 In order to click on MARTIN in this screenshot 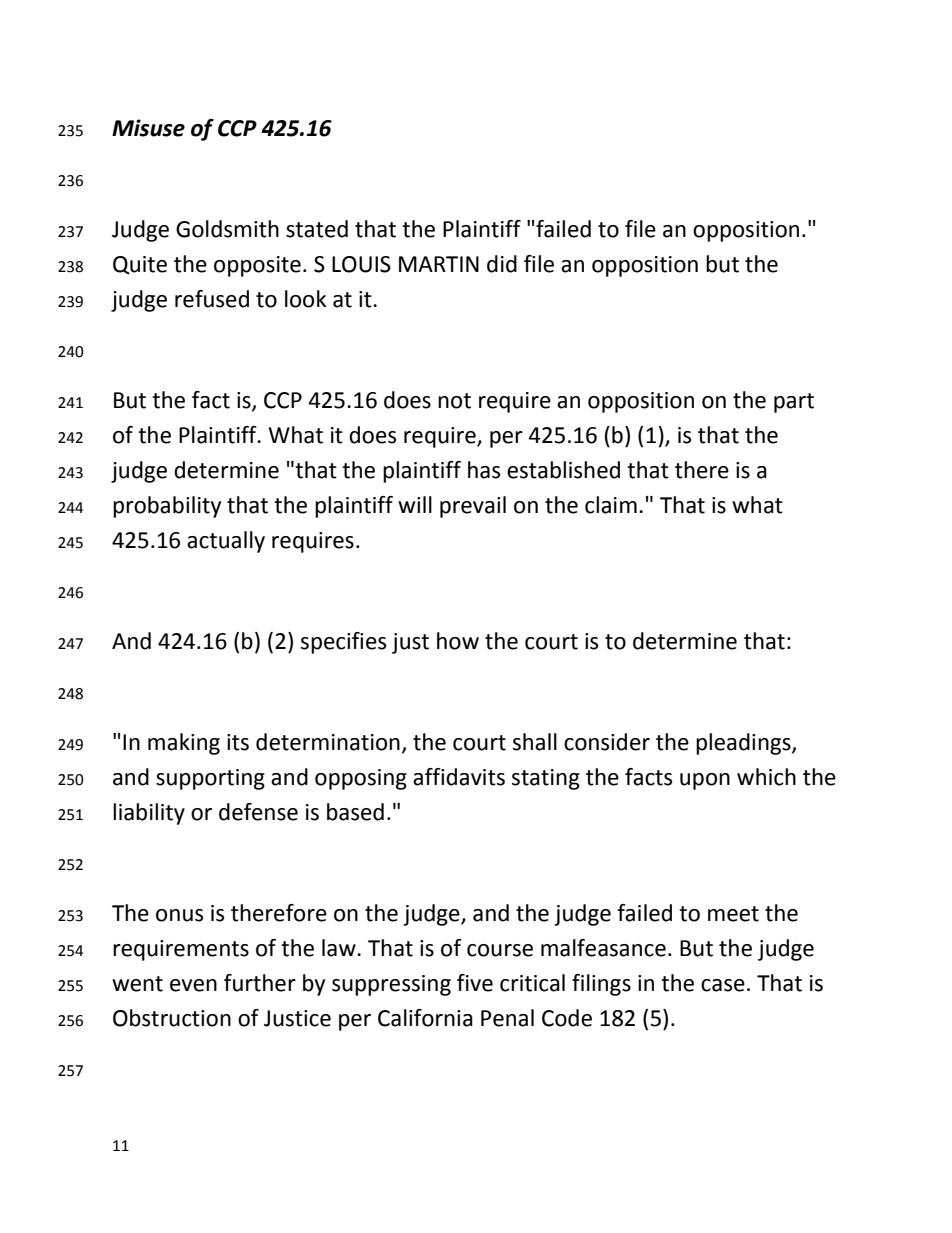, I will do `click(439, 264)`.
